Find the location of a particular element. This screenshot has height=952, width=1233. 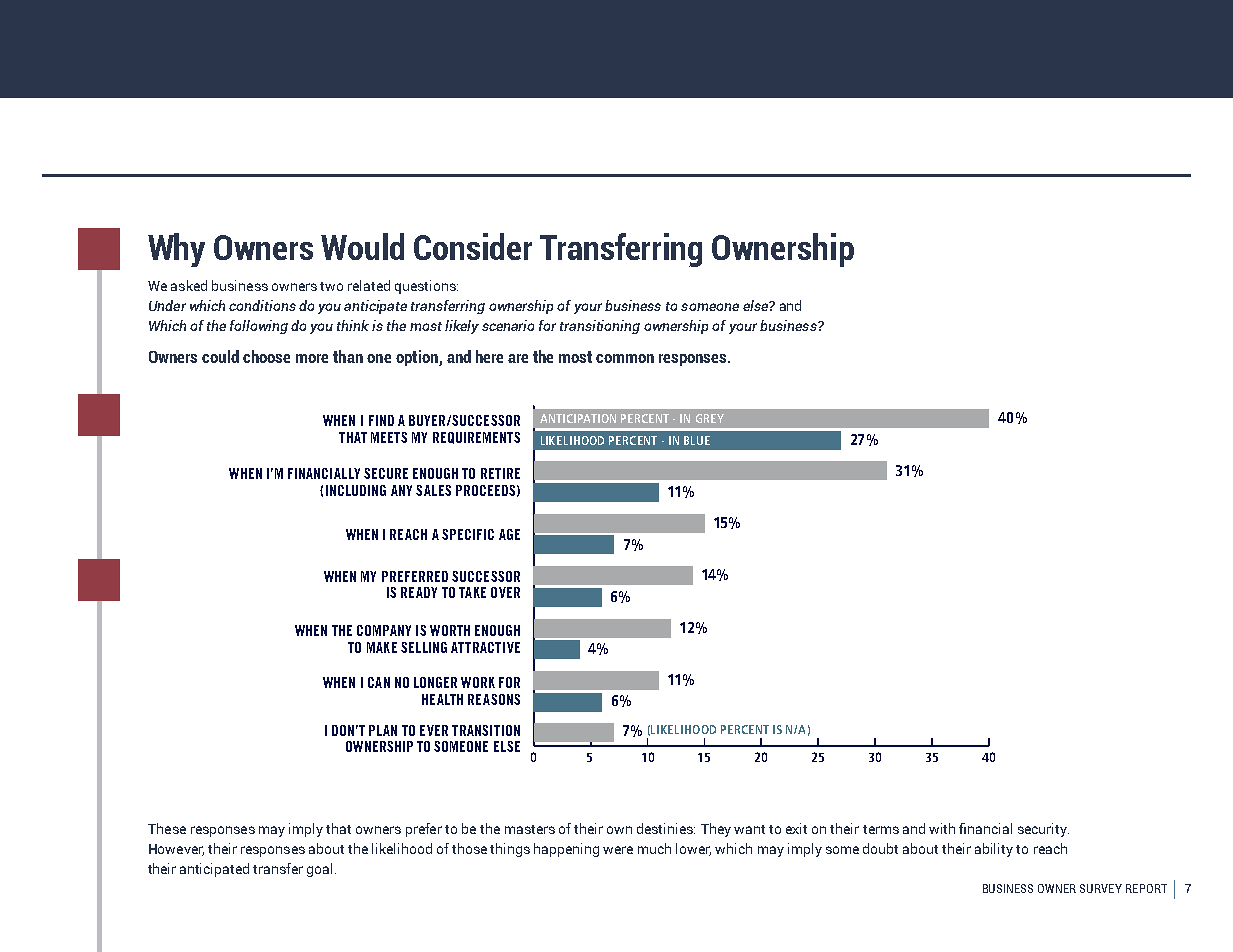

ATTRACTIVE is located at coordinates (485, 647).
